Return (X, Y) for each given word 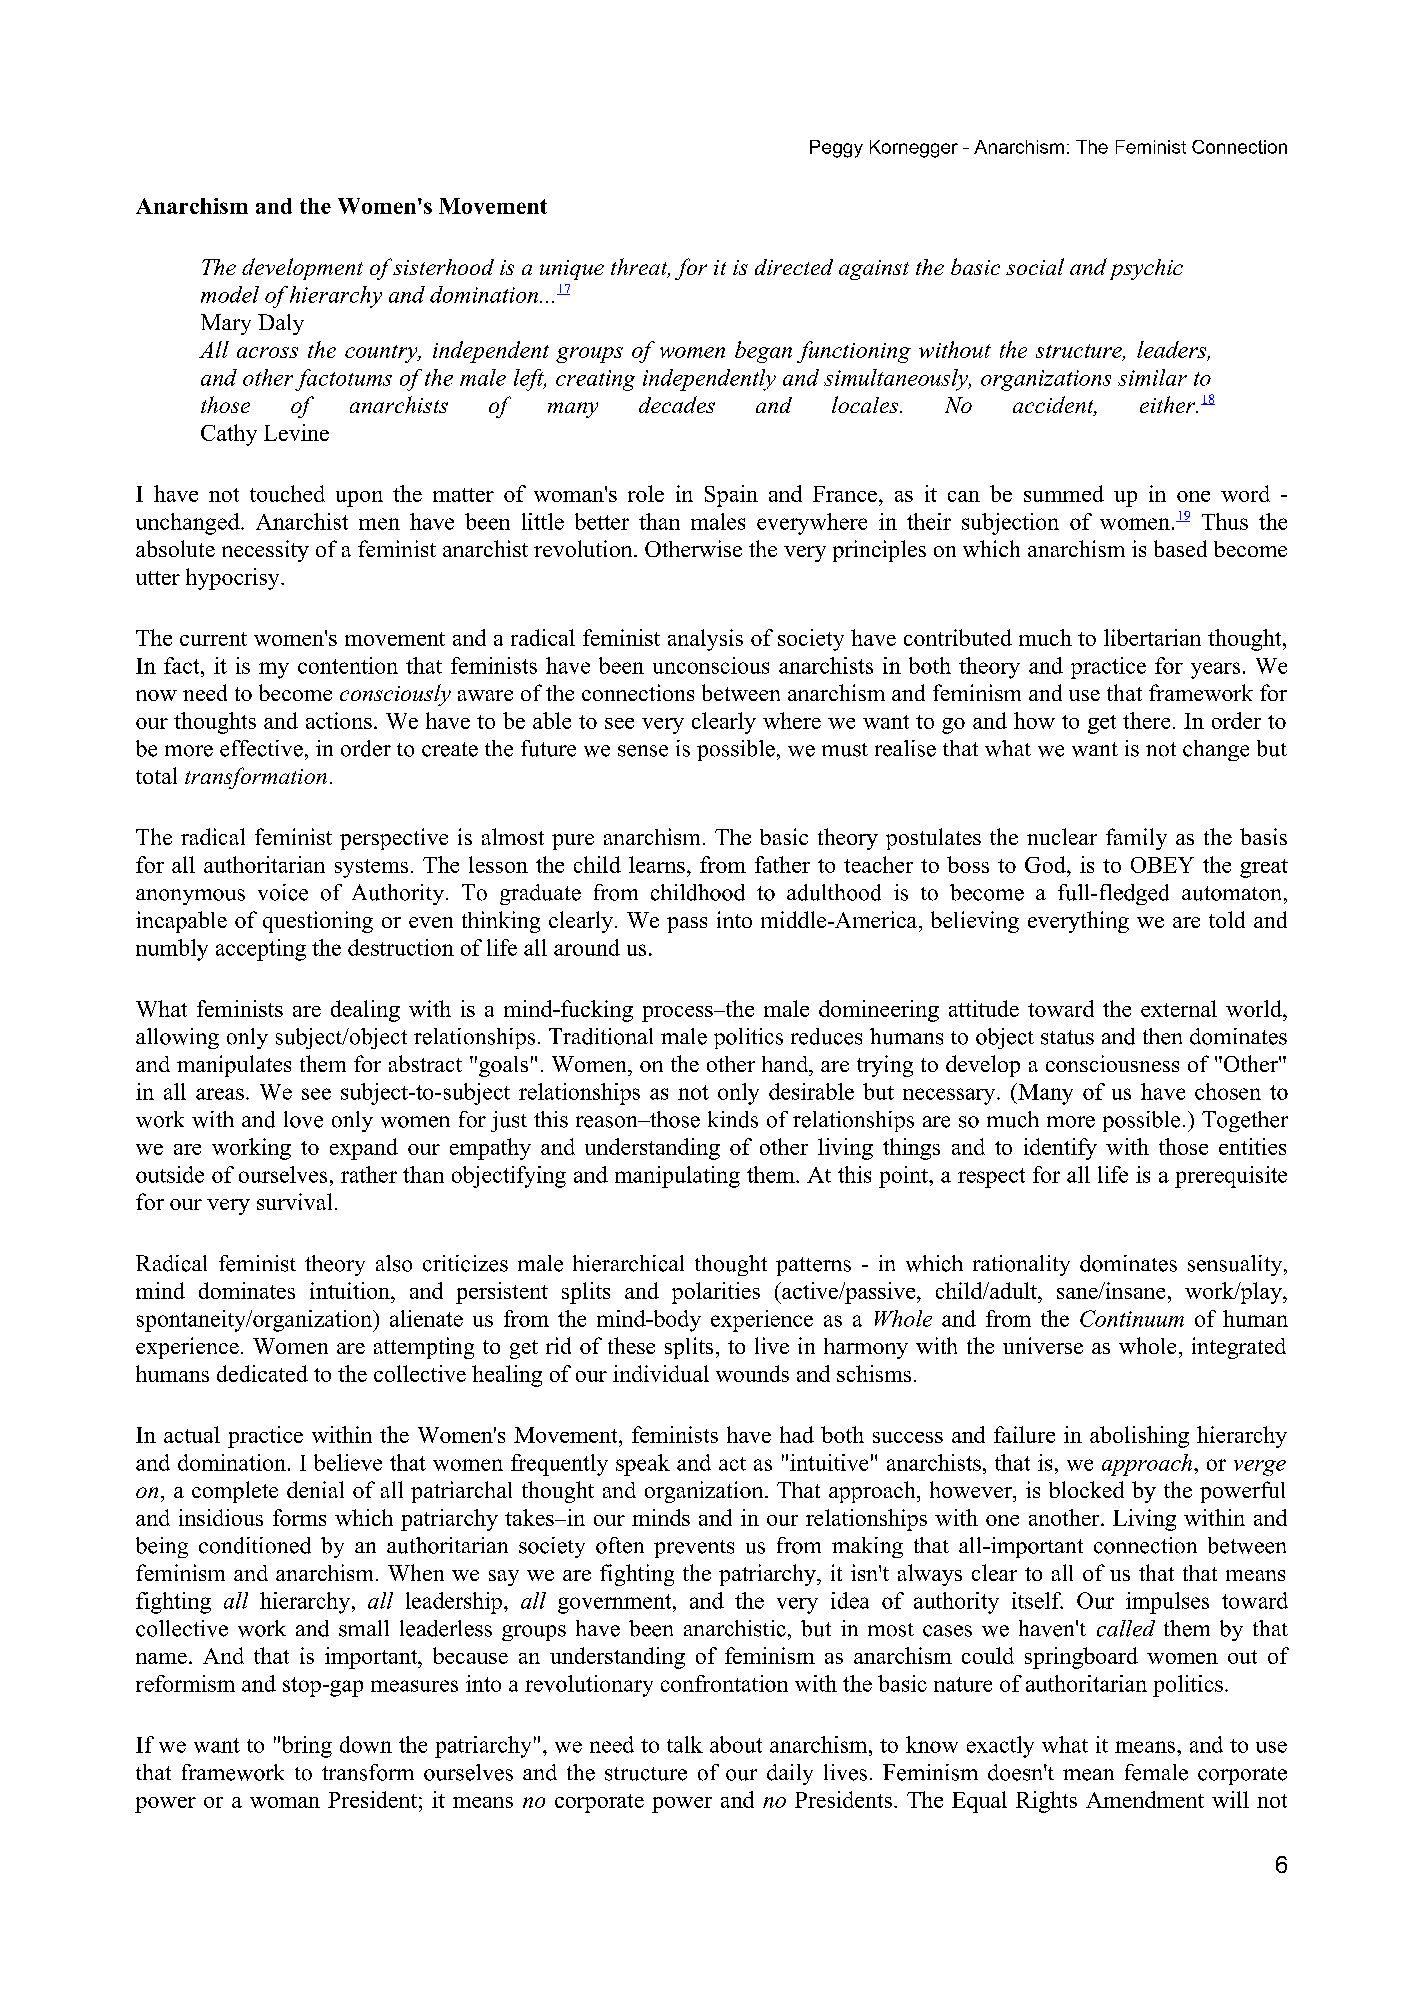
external (1179, 1008)
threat (640, 268)
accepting (261, 950)
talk (685, 1744)
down (366, 1744)
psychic (1146, 269)
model (230, 294)
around (587, 947)
